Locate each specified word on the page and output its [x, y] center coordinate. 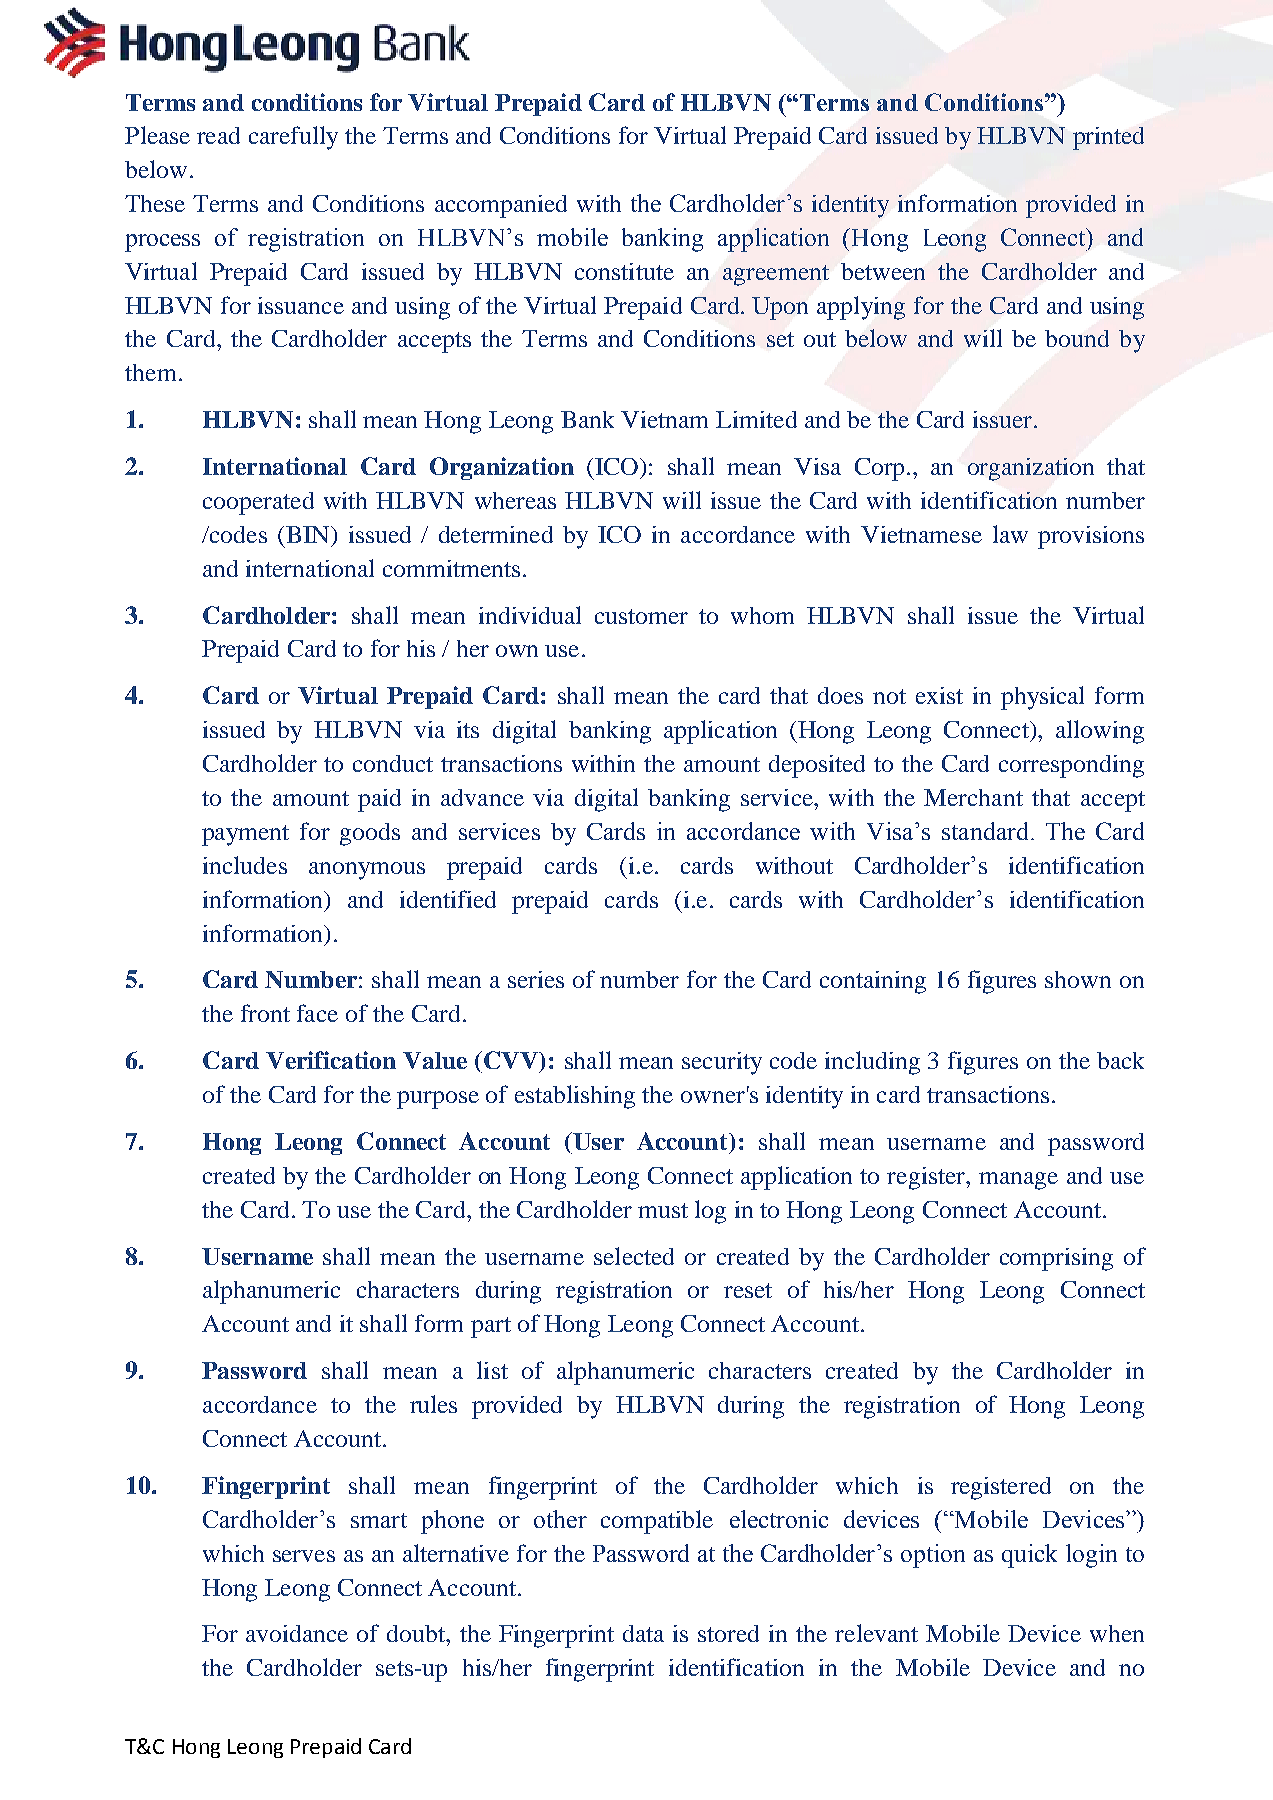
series [536, 979]
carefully [293, 138]
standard [987, 831]
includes [245, 865]
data [643, 1633]
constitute [624, 271]
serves [304, 1556]
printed [1108, 138]
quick [1029, 1556]
